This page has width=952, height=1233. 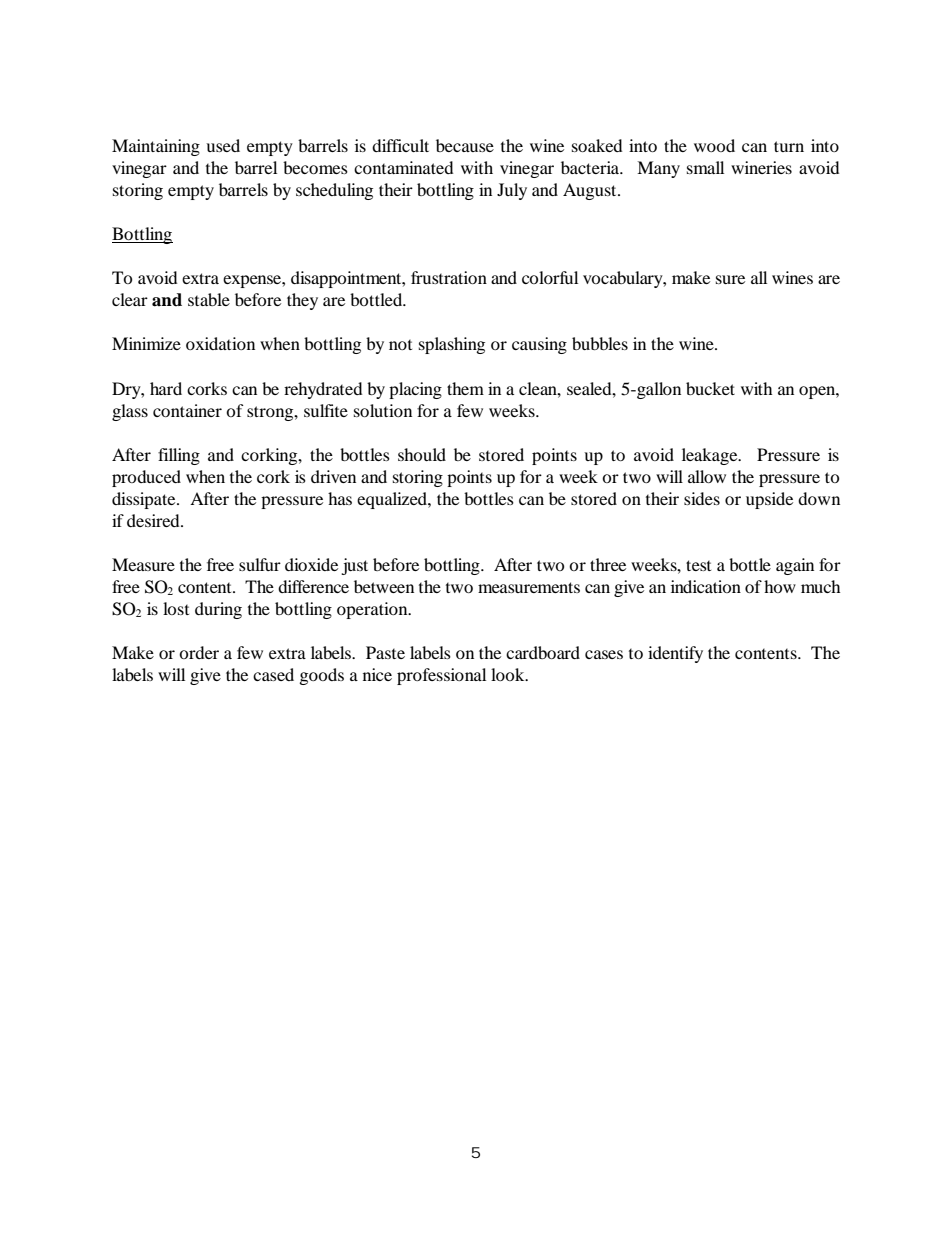 I want to click on desired, so click(x=154, y=520).
